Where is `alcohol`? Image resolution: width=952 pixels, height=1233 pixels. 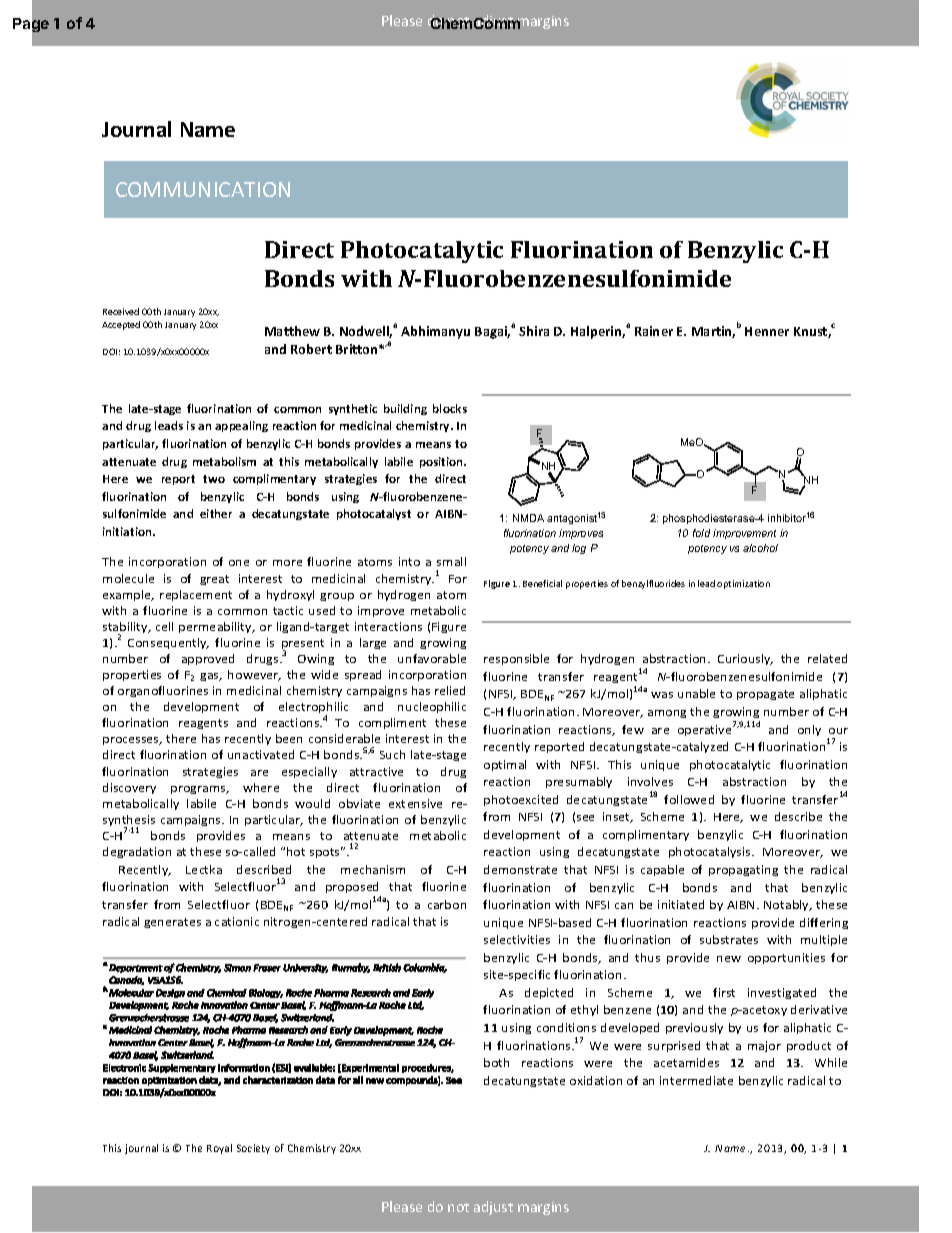
alcohol is located at coordinates (760, 548).
